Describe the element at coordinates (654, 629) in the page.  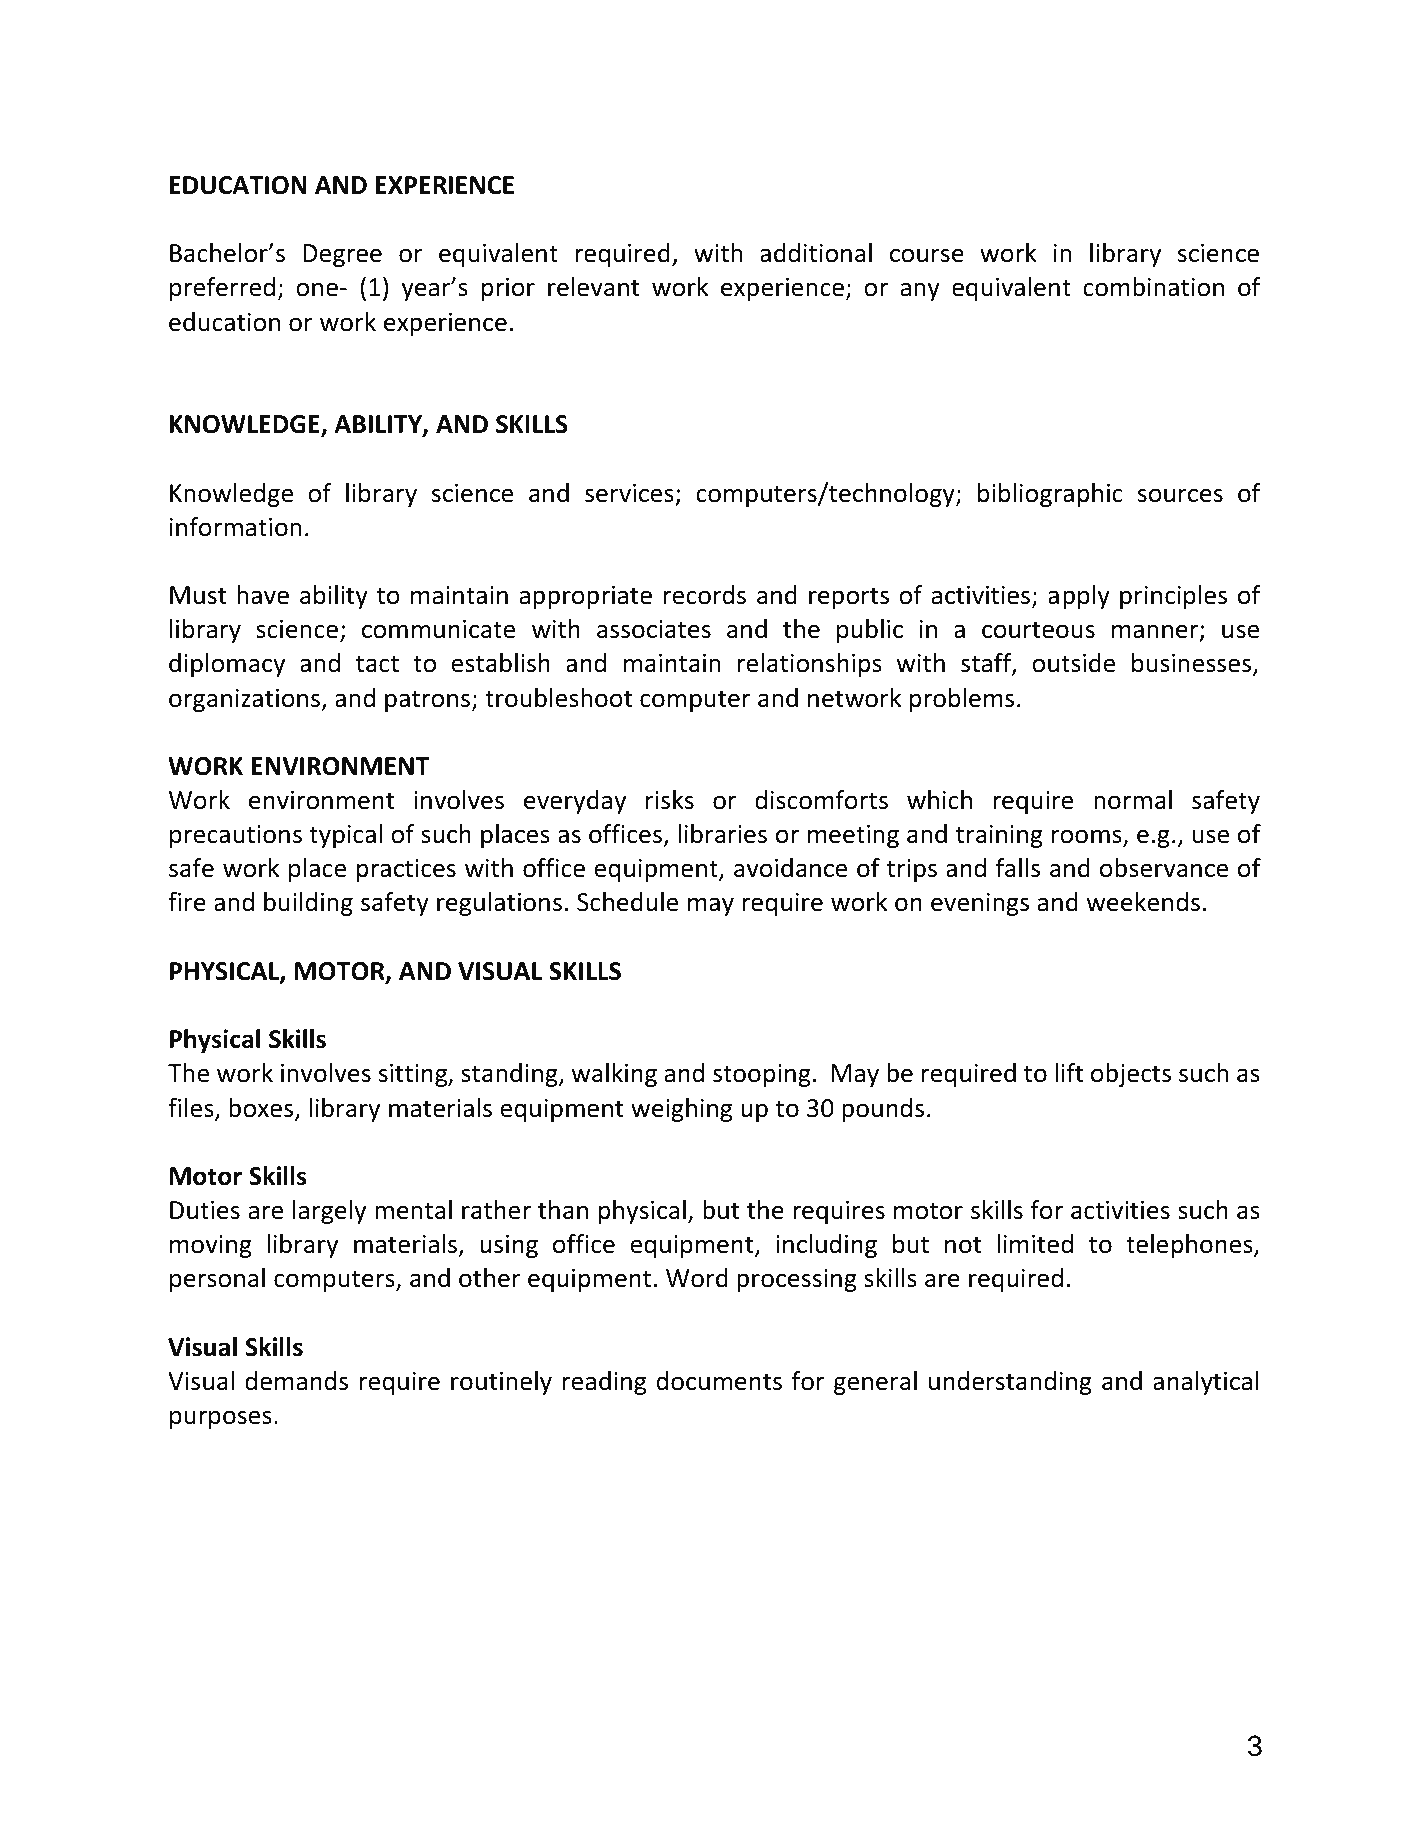
I see `associates` at that location.
